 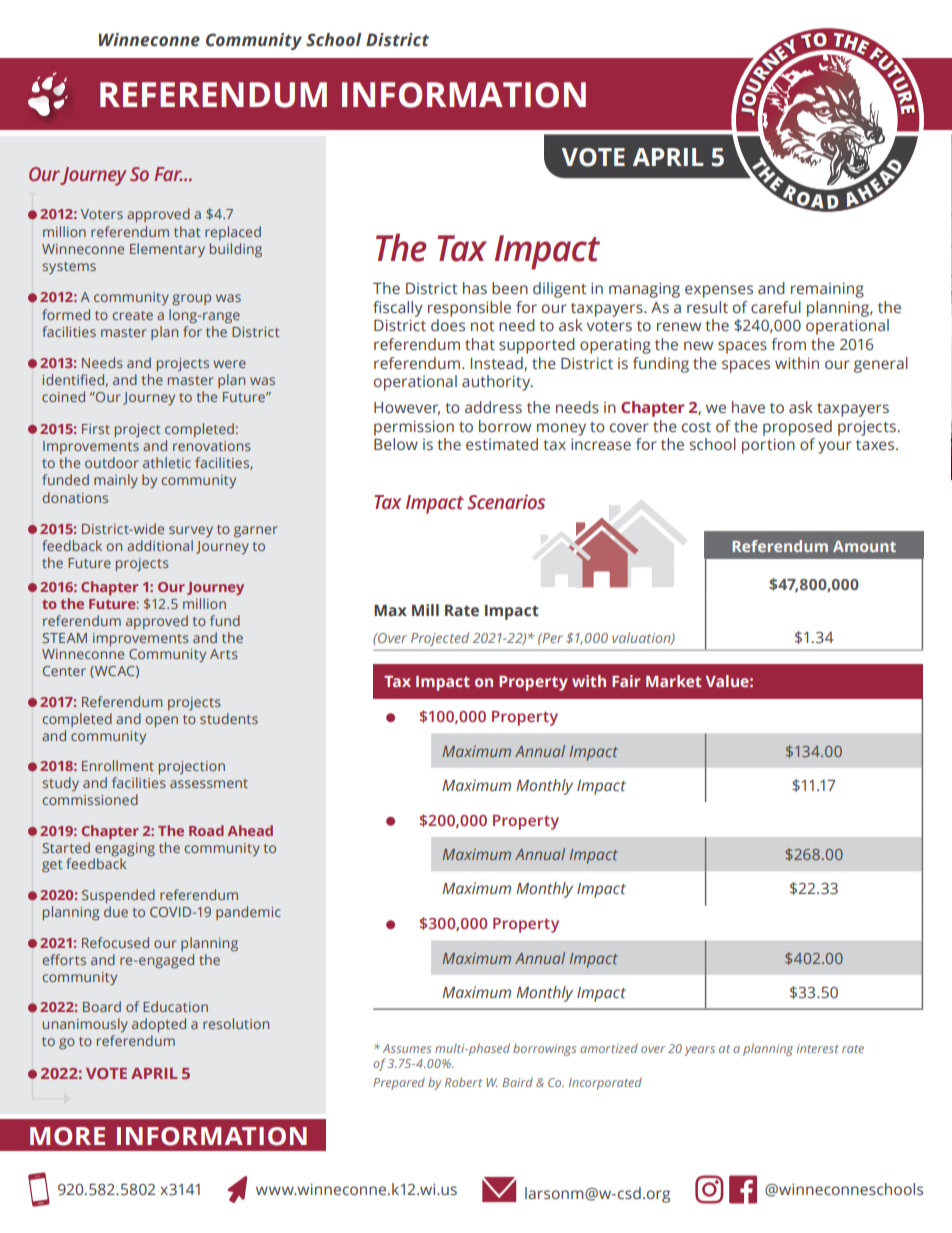 What do you see at coordinates (818, 1048) in the document?
I see `interest` at bounding box center [818, 1048].
